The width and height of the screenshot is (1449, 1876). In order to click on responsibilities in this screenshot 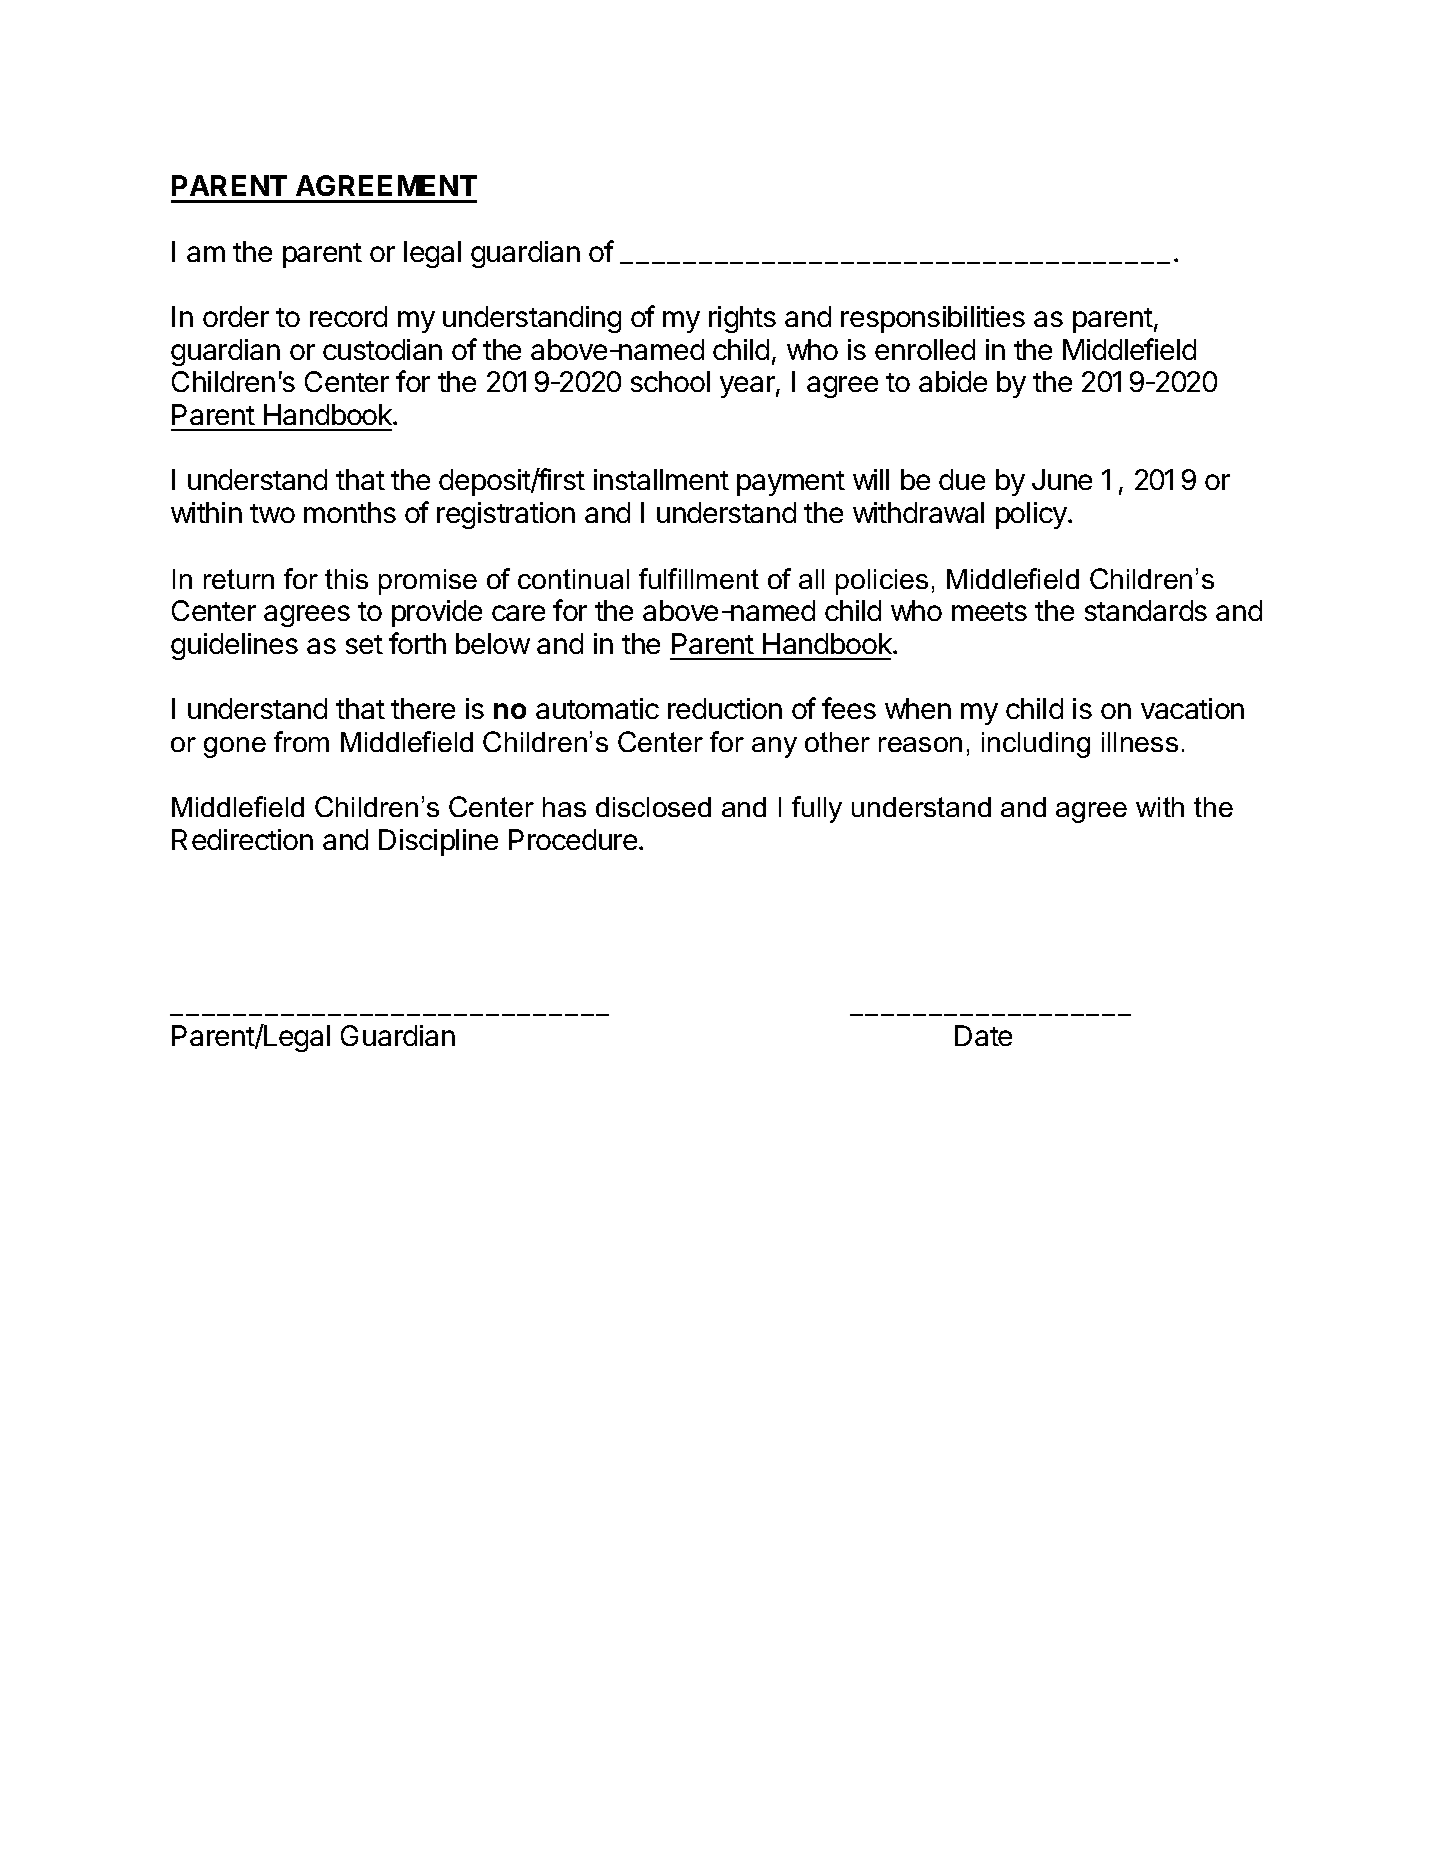, I will do `click(933, 319)`.
